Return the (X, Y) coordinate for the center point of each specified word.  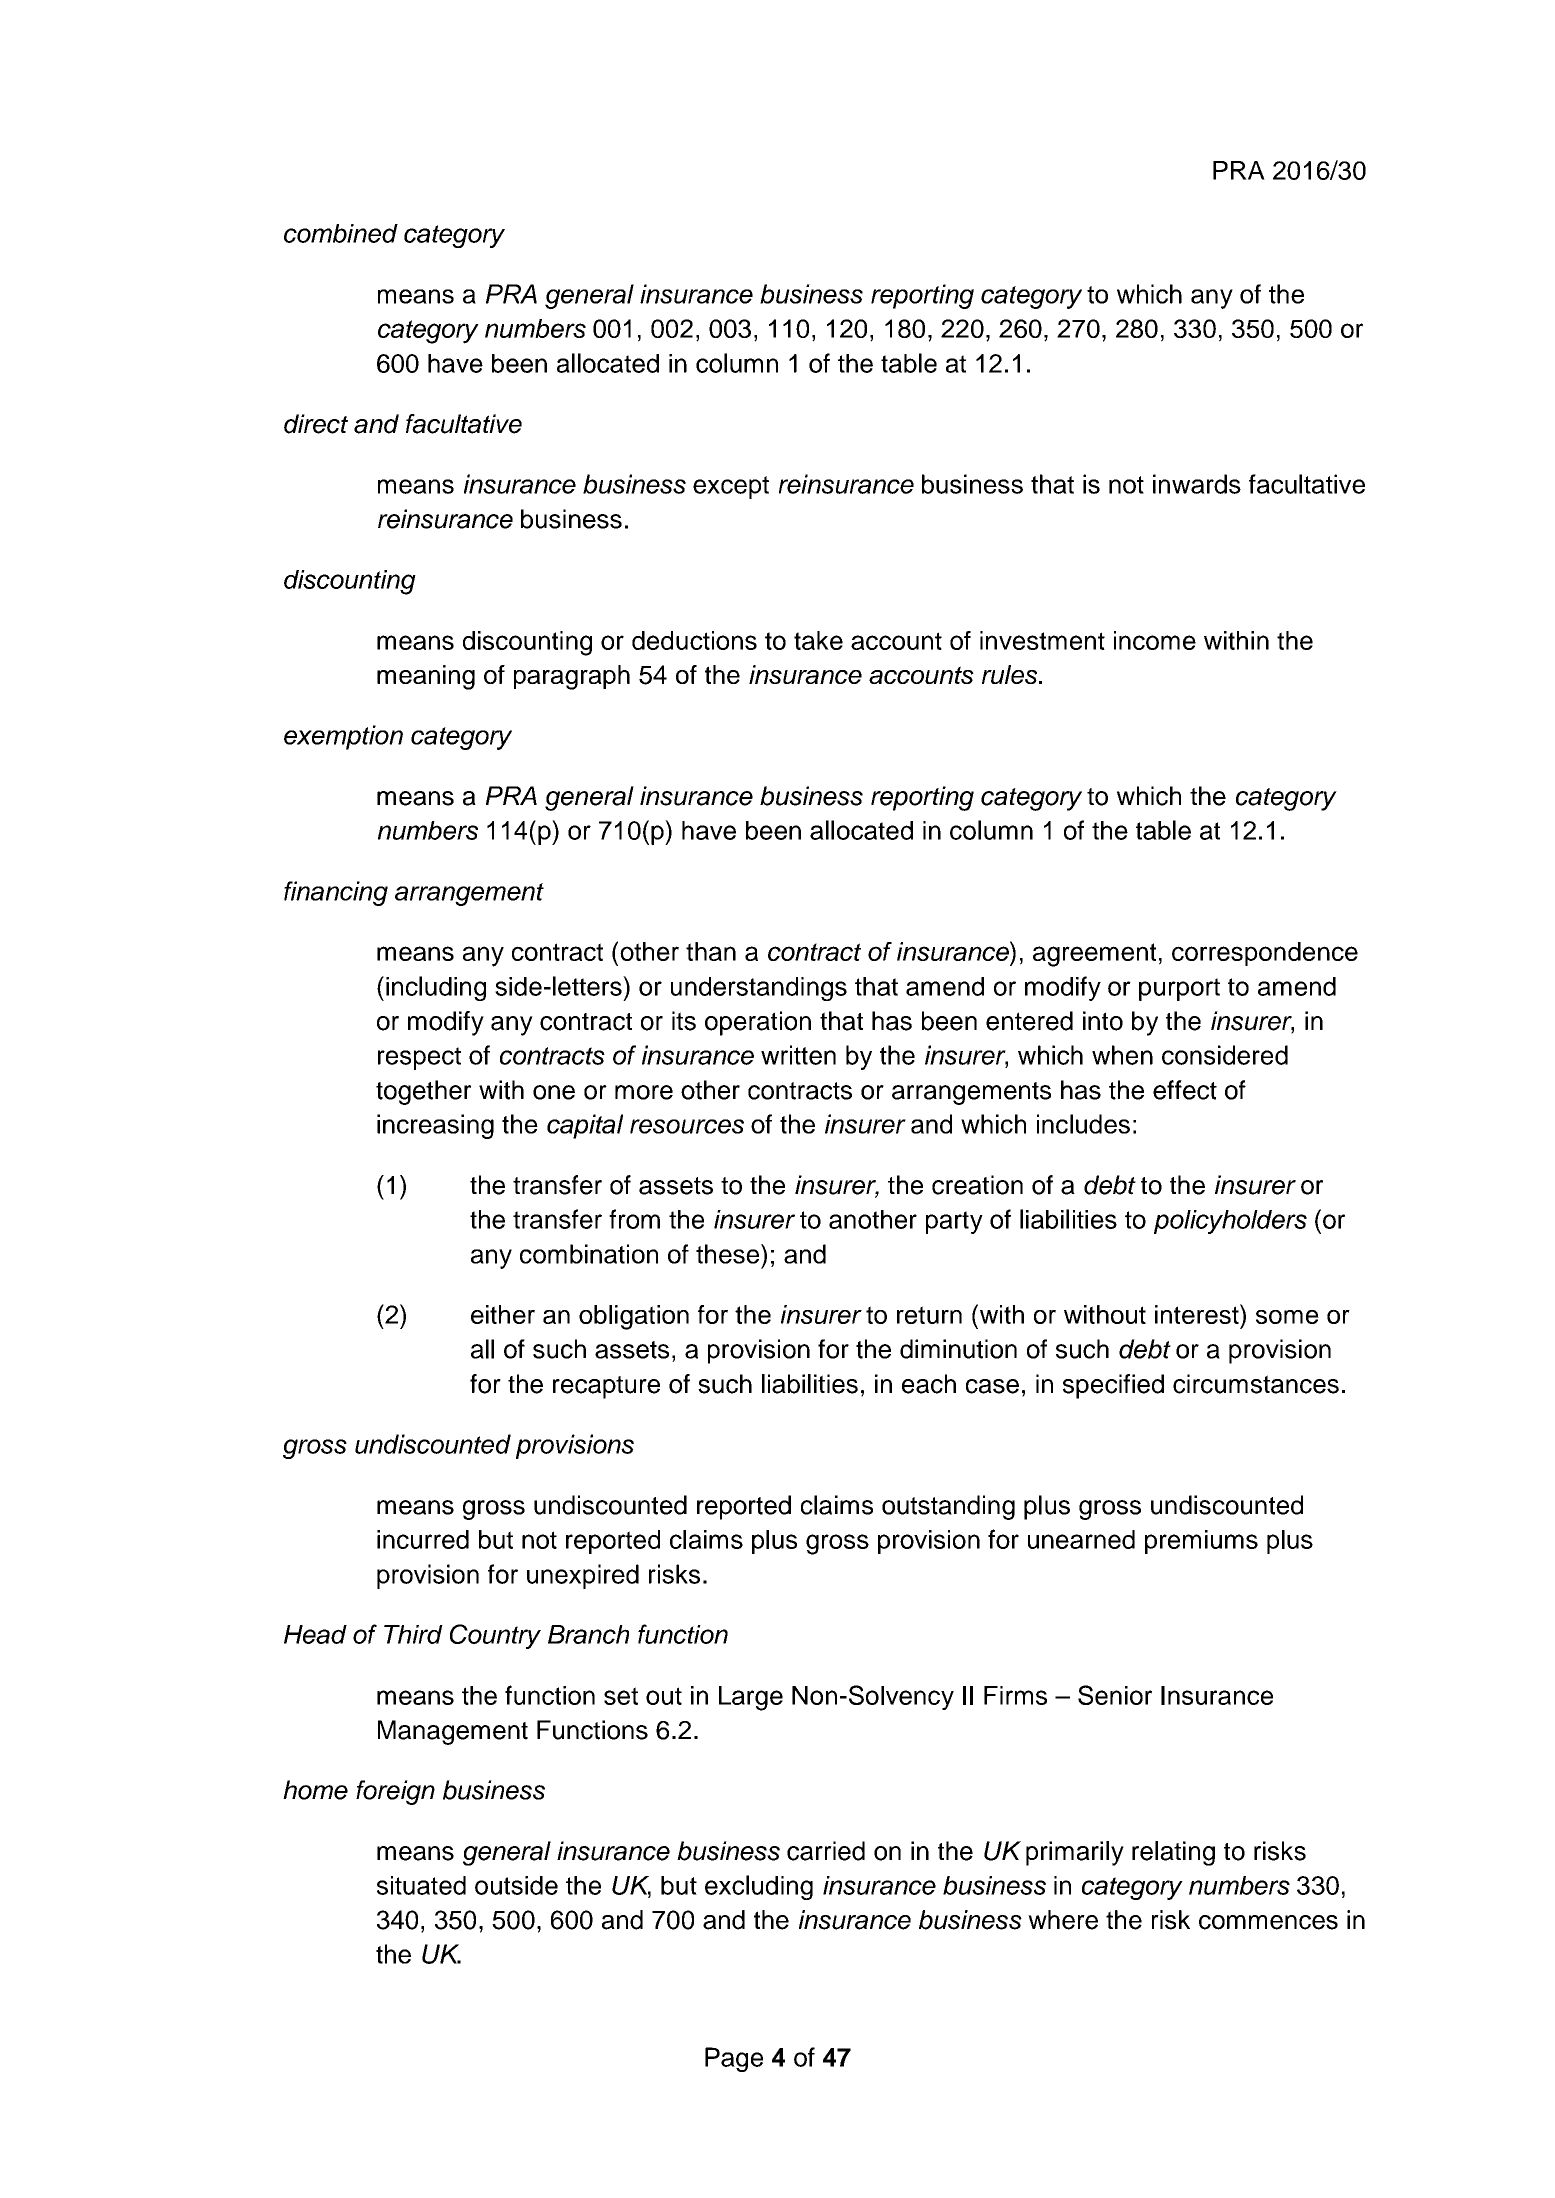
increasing (435, 1126)
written (798, 1055)
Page (734, 2059)
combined (341, 233)
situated (421, 1885)
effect (1185, 1090)
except (731, 487)
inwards (1197, 484)
